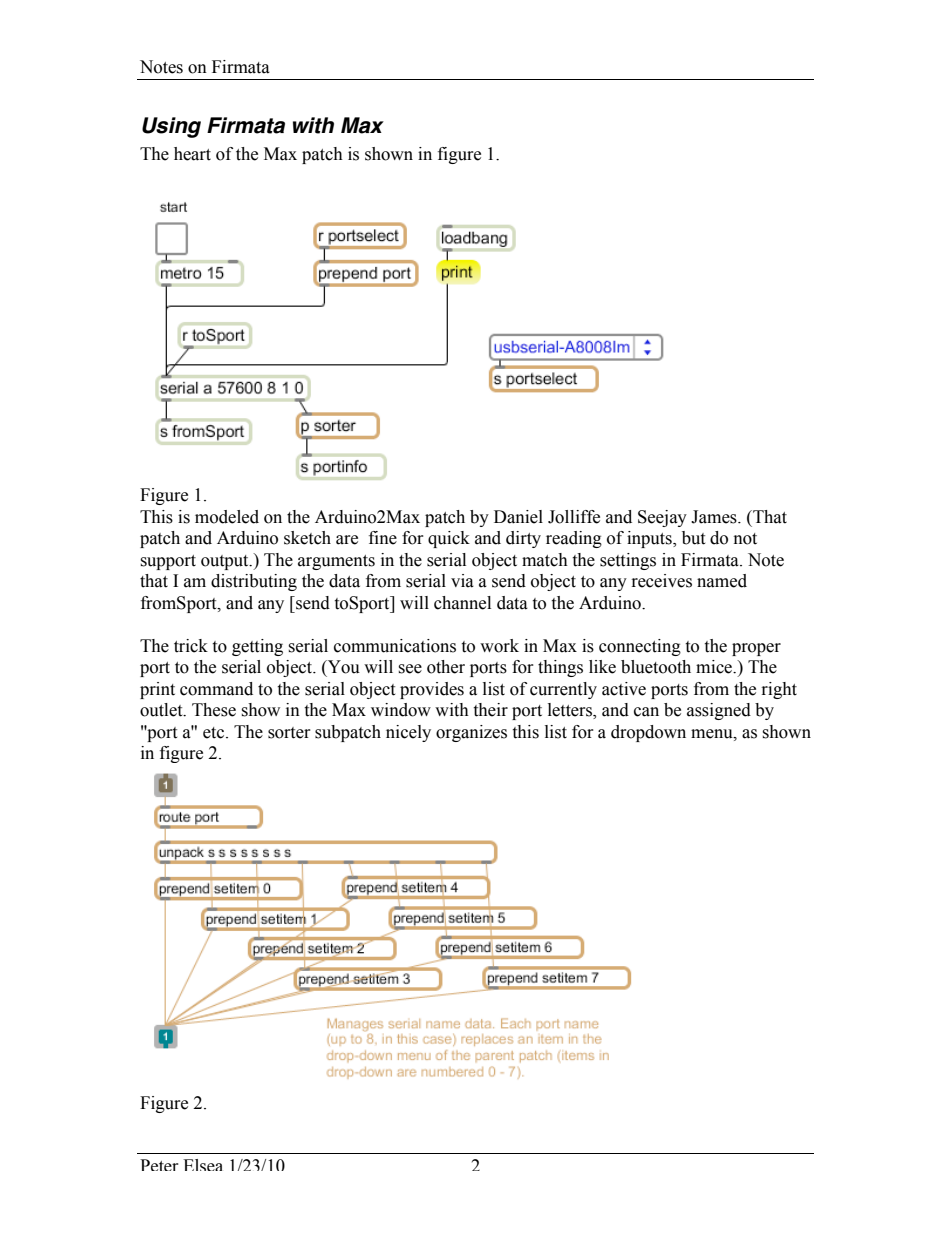  Describe the element at coordinates (257, 647) in the image. I see `getting` at that location.
